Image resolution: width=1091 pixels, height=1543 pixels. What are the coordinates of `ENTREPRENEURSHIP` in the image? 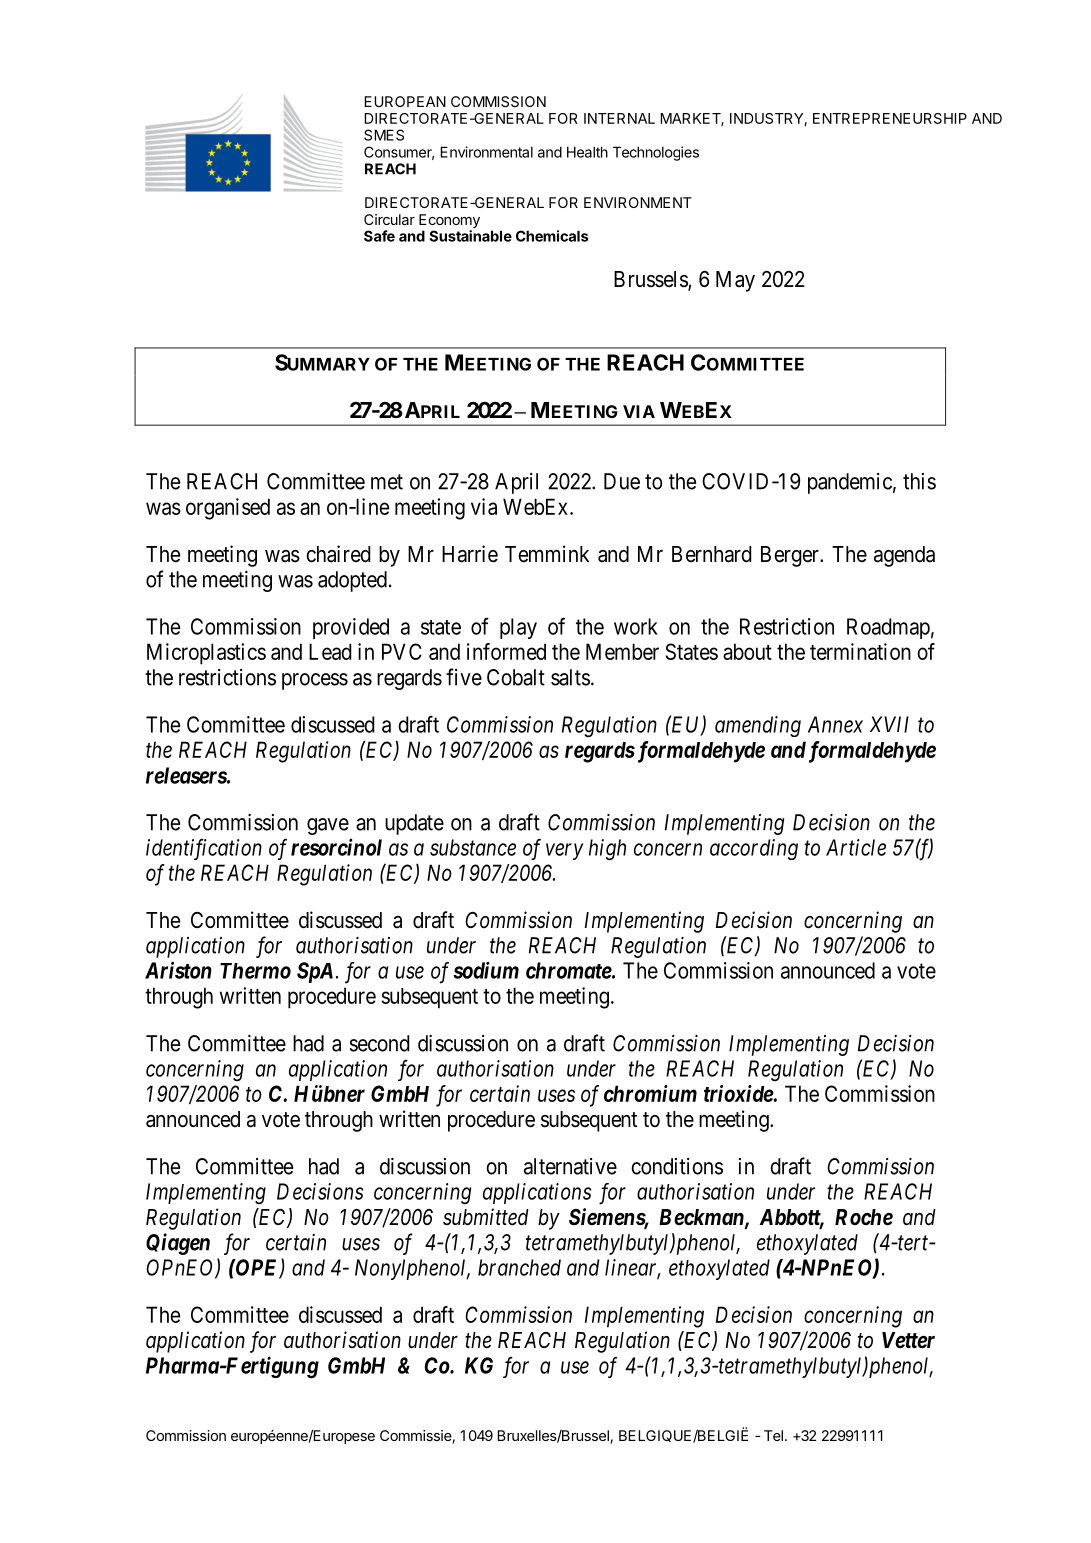 It's located at (890, 118).
